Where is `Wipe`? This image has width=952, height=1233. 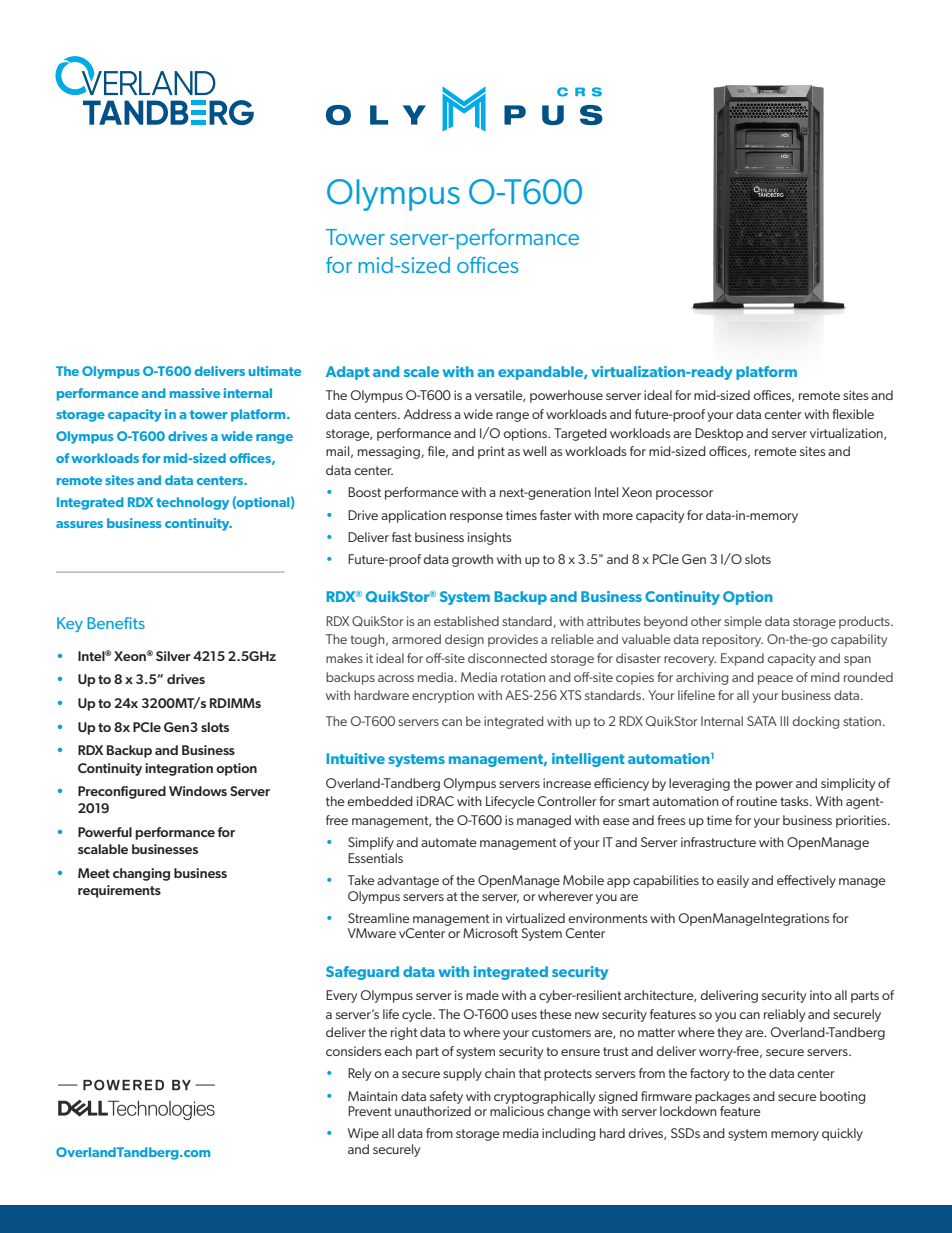 Wipe is located at coordinates (363, 1134).
